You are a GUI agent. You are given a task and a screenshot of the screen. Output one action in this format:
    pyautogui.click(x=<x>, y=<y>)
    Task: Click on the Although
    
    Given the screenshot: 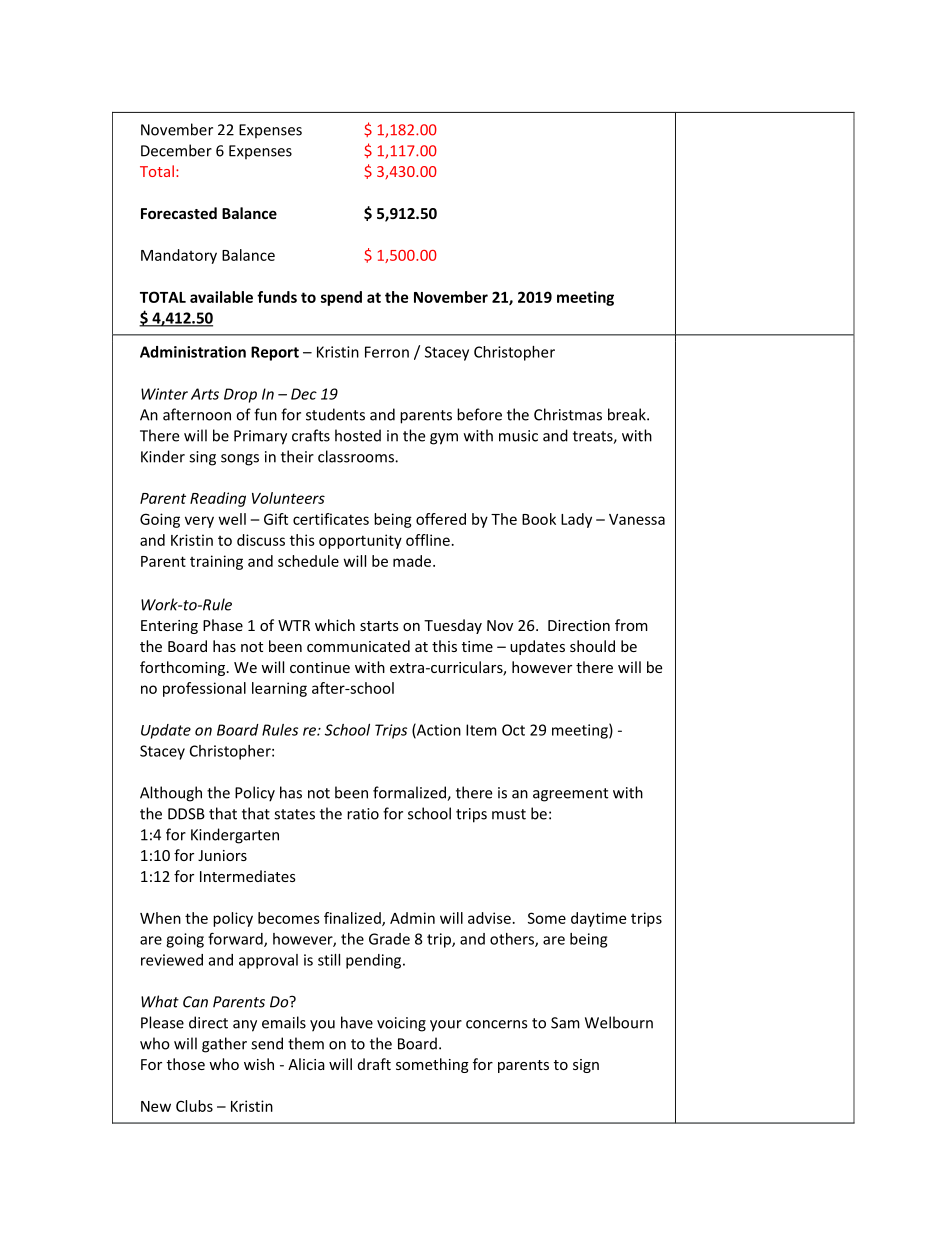 What is the action you would take?
    pyautogui.click(x=171, y=794)
